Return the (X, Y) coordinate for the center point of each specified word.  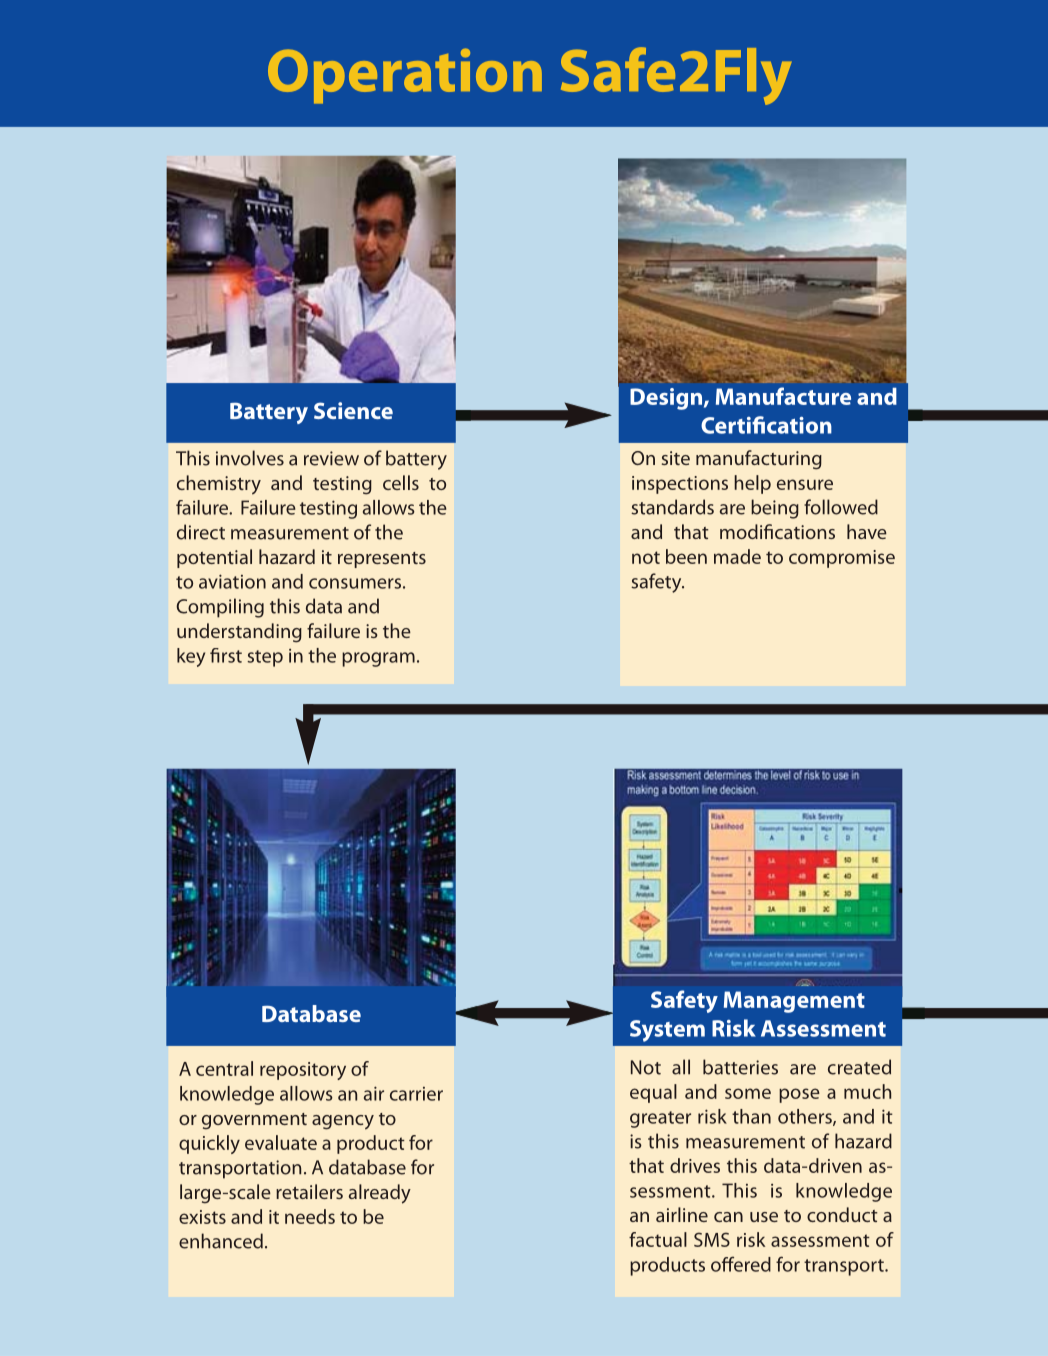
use (764, 1217)
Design (666, 399)
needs (310, 1216)
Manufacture (783, 396)
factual (658, 1239)
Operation (405, 76)
